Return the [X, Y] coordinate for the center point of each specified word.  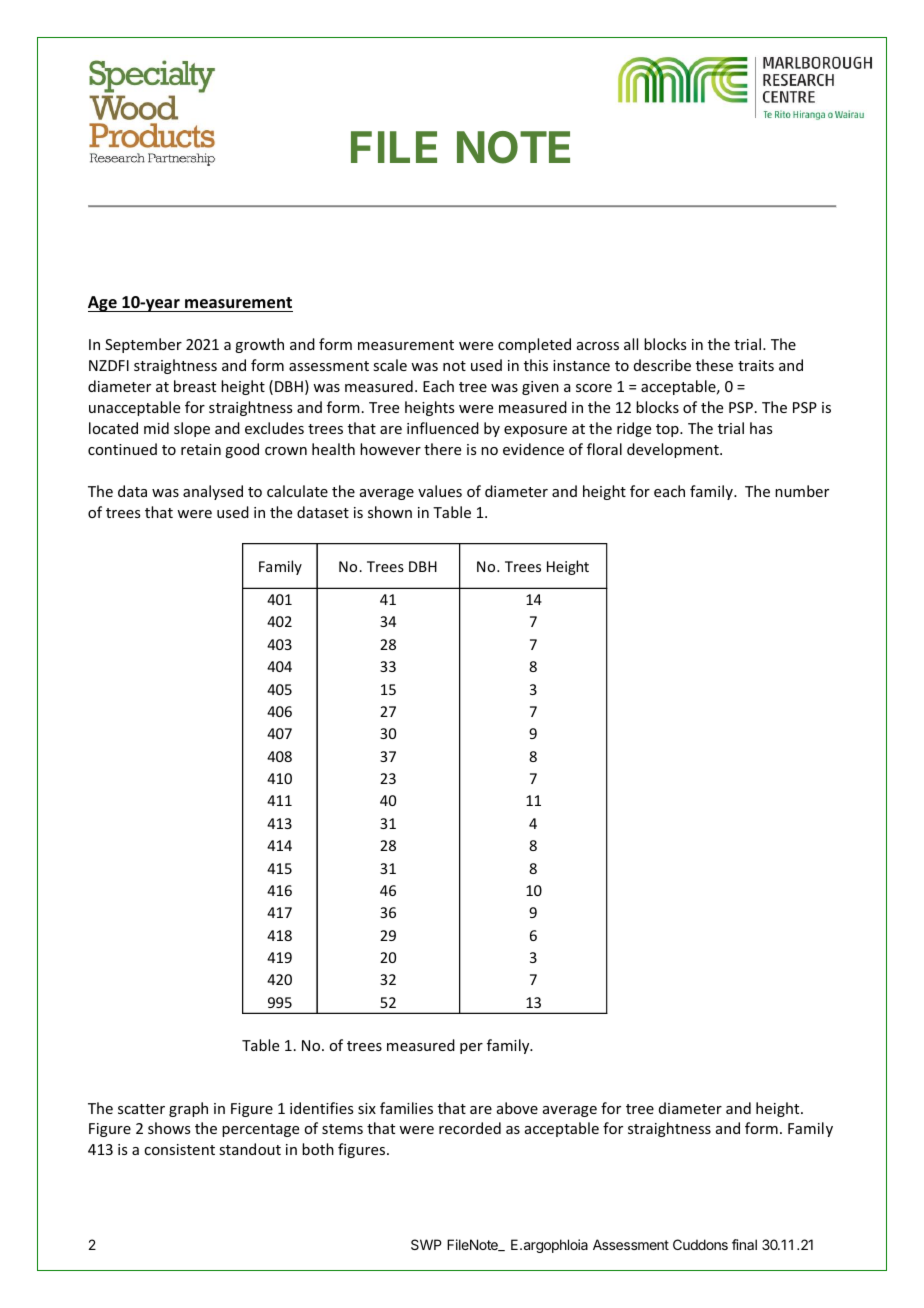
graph [188, 1109]
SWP [426, 1244]
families [406, 1108]
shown [390, 512]
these [714, 365]
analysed [213, 492]
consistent [179, 1149]
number [802, 491]
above [517, 1108]
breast [195, 386]
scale [390, 365]
